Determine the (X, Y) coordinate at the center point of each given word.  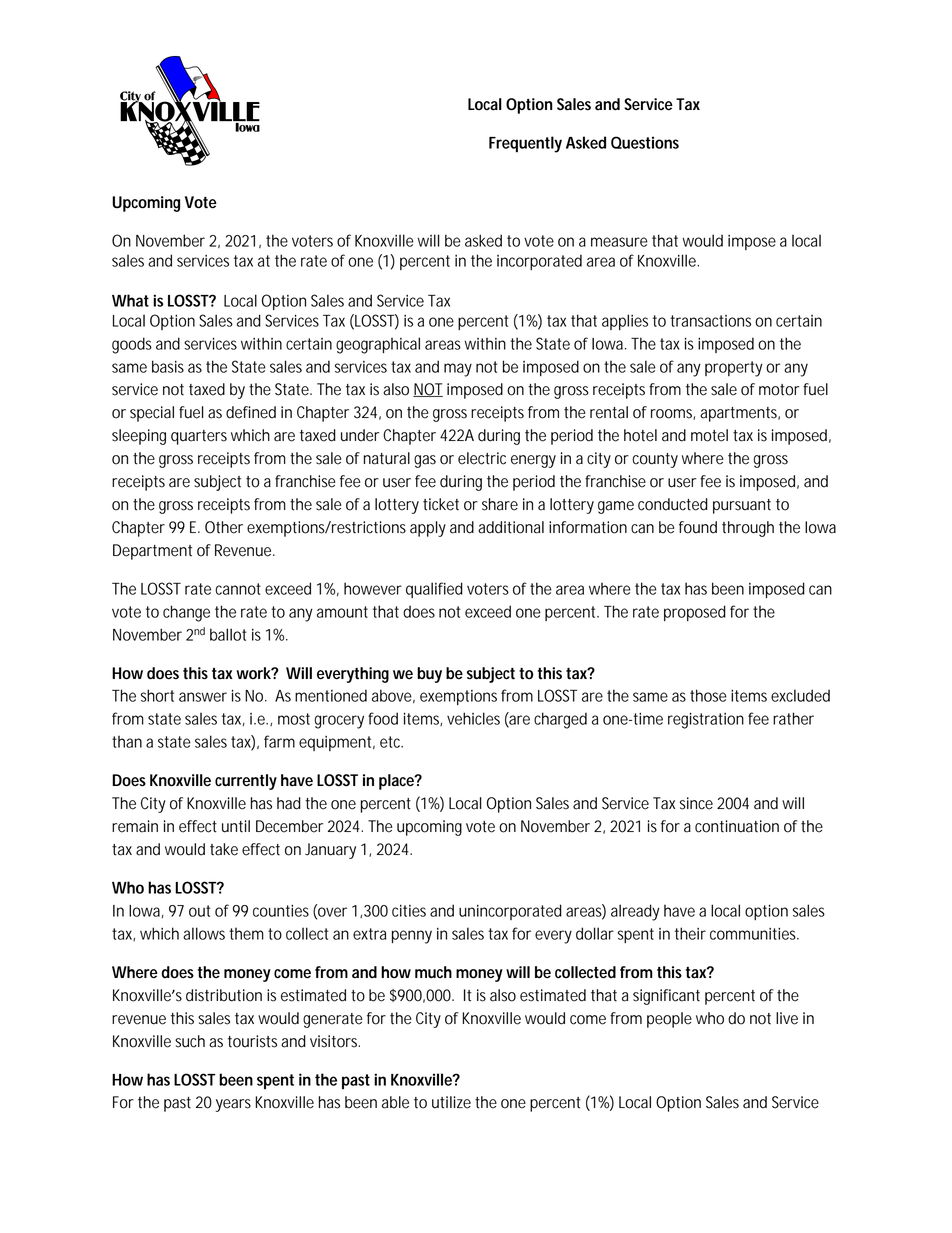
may (458, 370)
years (233, 1105)
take (224, 849)
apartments (740, 414)
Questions (645, 142)
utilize (451, 1102)
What (130, 300)
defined (251, 412)
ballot (228, 634)
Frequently (525, 144)
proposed (695, 613)
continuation (737, 826)
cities (409, 911)
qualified (434, 590)
